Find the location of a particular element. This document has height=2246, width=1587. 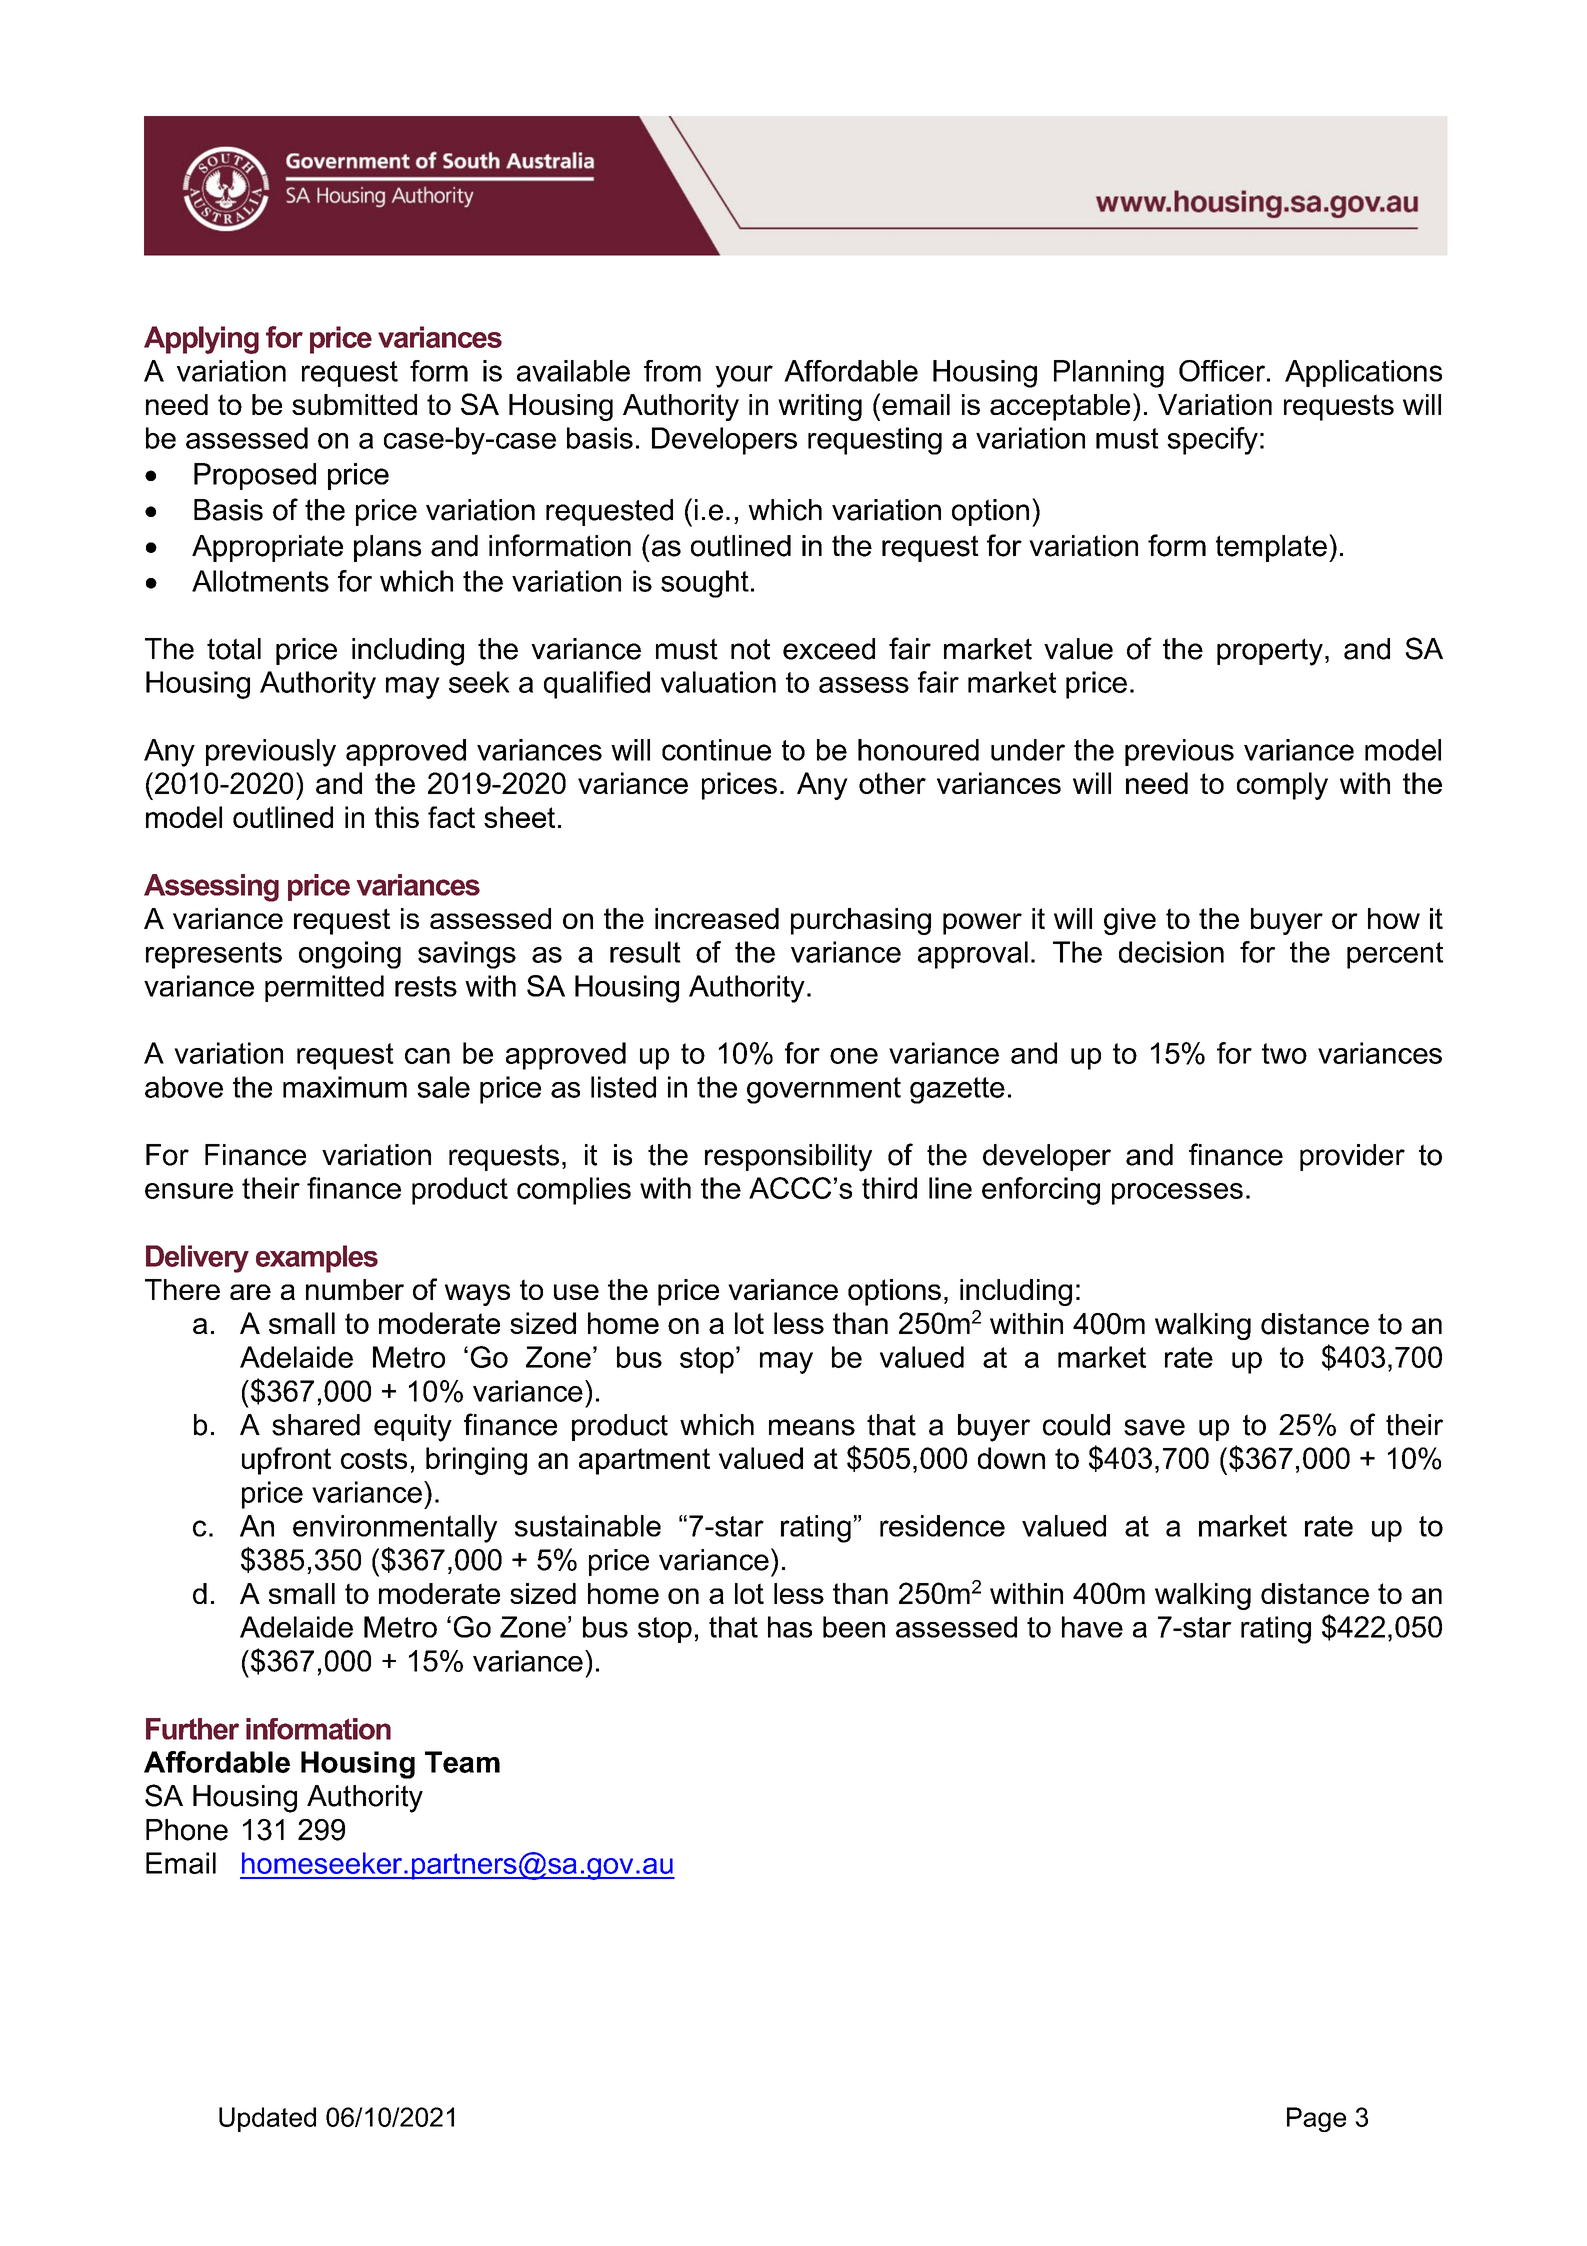

Officer is located at coordinates (1223, 371).
